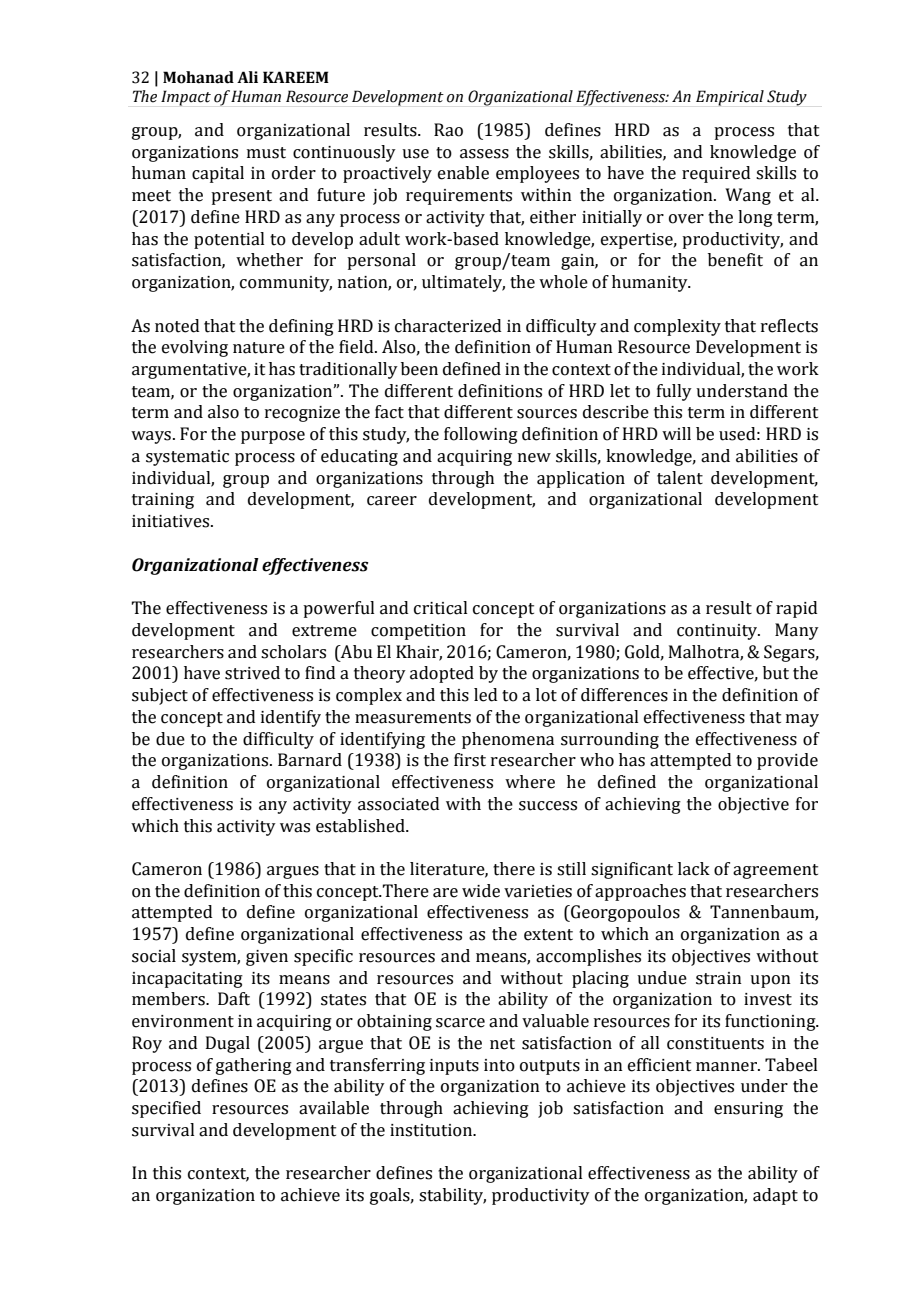 Image resolution: width=924 pixels, height=1314 pixels. Describe the element at coordinates (432, 1130) in the image. I see `institution` at that location.
